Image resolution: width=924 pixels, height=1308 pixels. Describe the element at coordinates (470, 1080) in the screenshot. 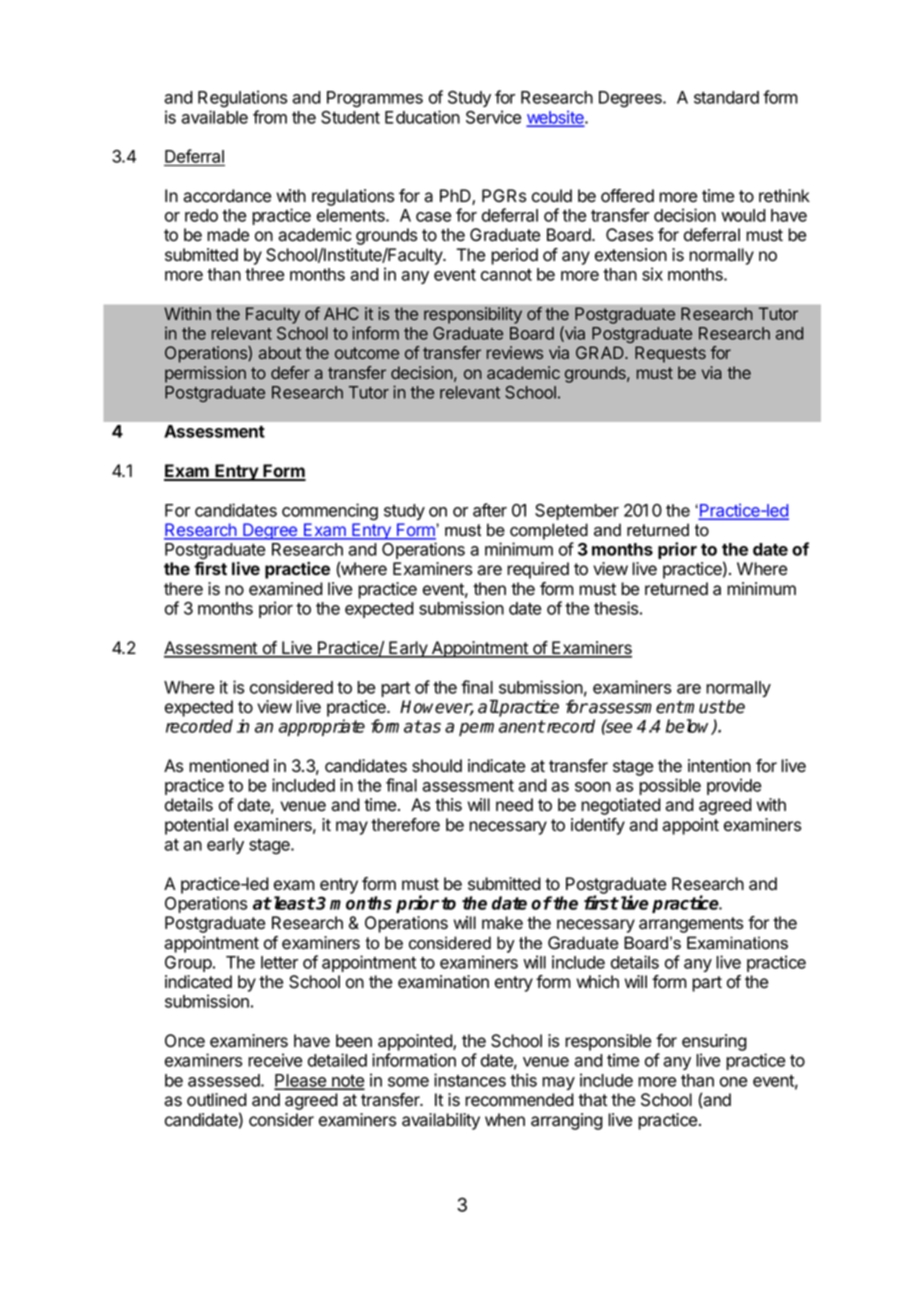

I see `instances` at that location.
